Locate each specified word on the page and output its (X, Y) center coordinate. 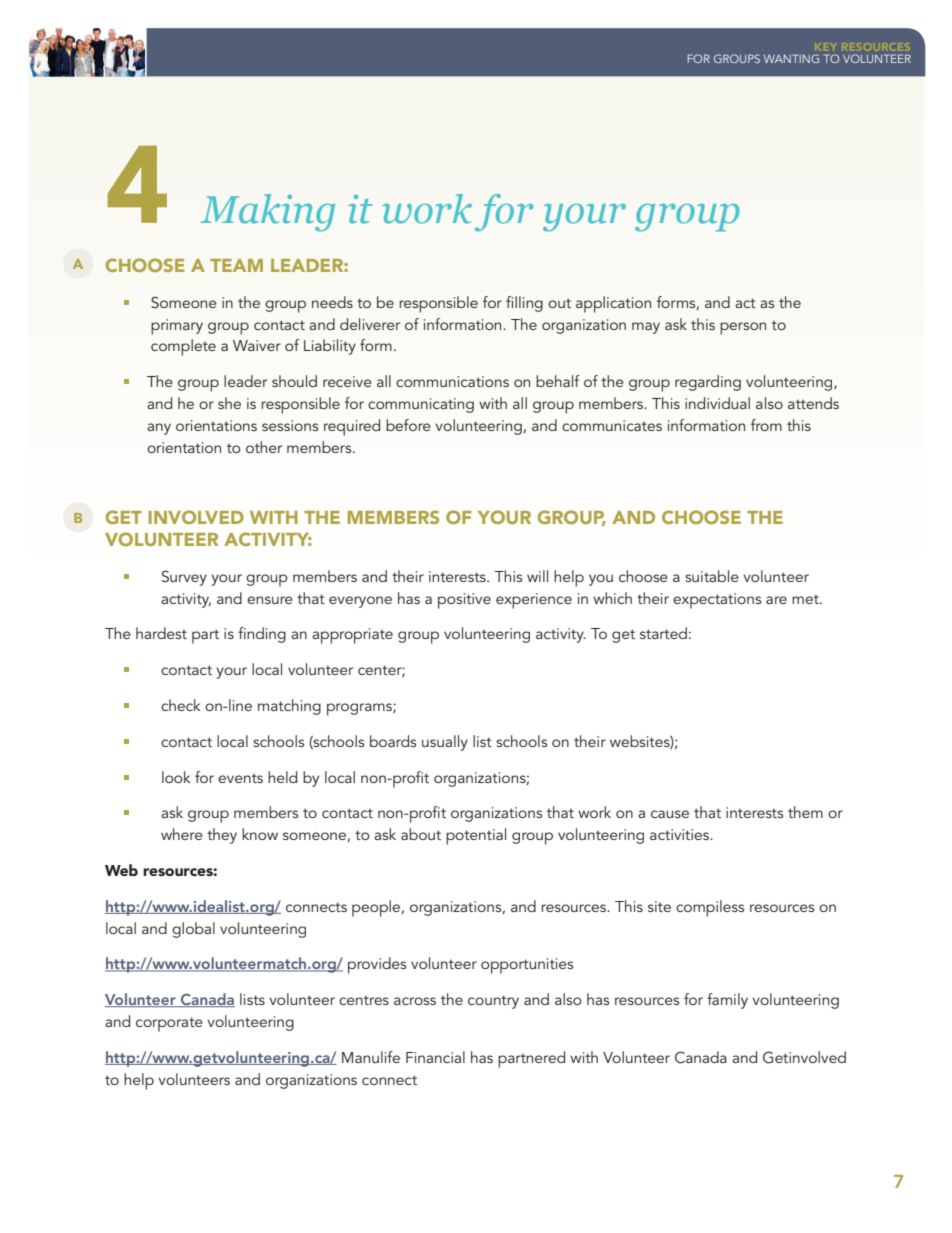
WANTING (791, 58)
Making (267, 212)
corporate (169, 1024)
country (493, 1002)
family (727, 1001)
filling (524, 304)
